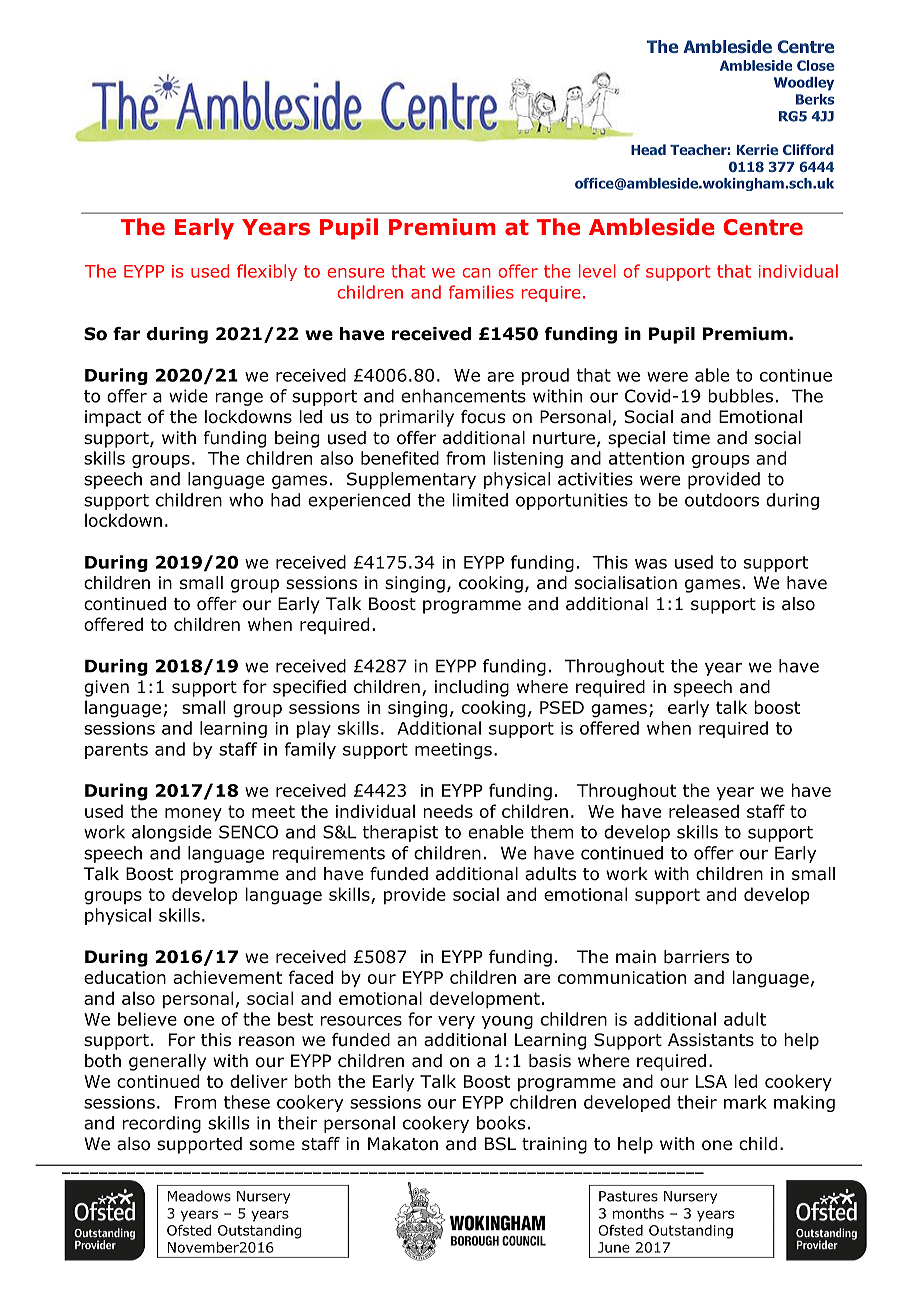 This page has width=924, height=1308. I want to click on recording, so click(161, 1124).
